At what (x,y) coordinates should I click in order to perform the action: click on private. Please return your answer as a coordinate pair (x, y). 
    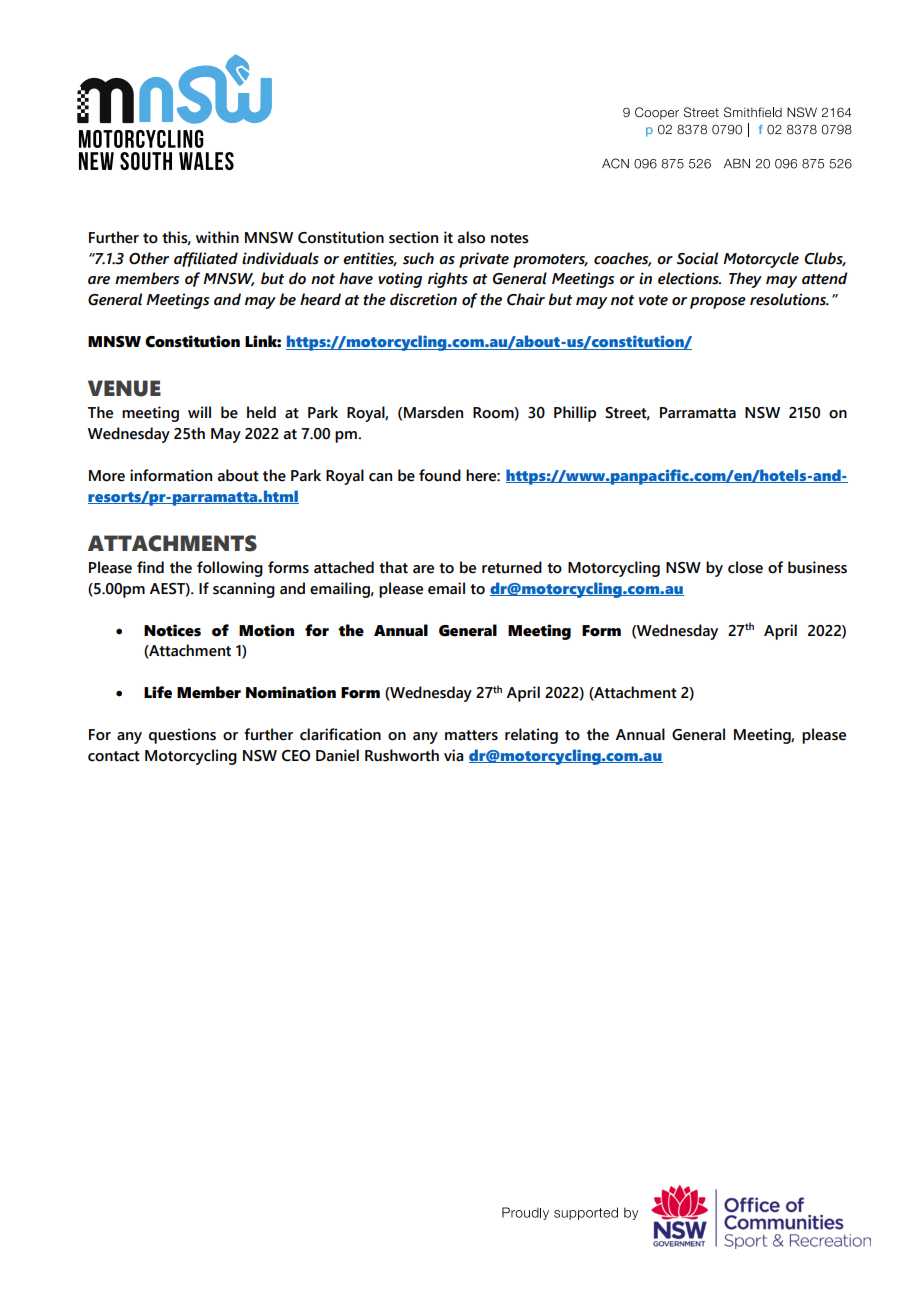
    Looking at the image, I should click on (484, 260).
